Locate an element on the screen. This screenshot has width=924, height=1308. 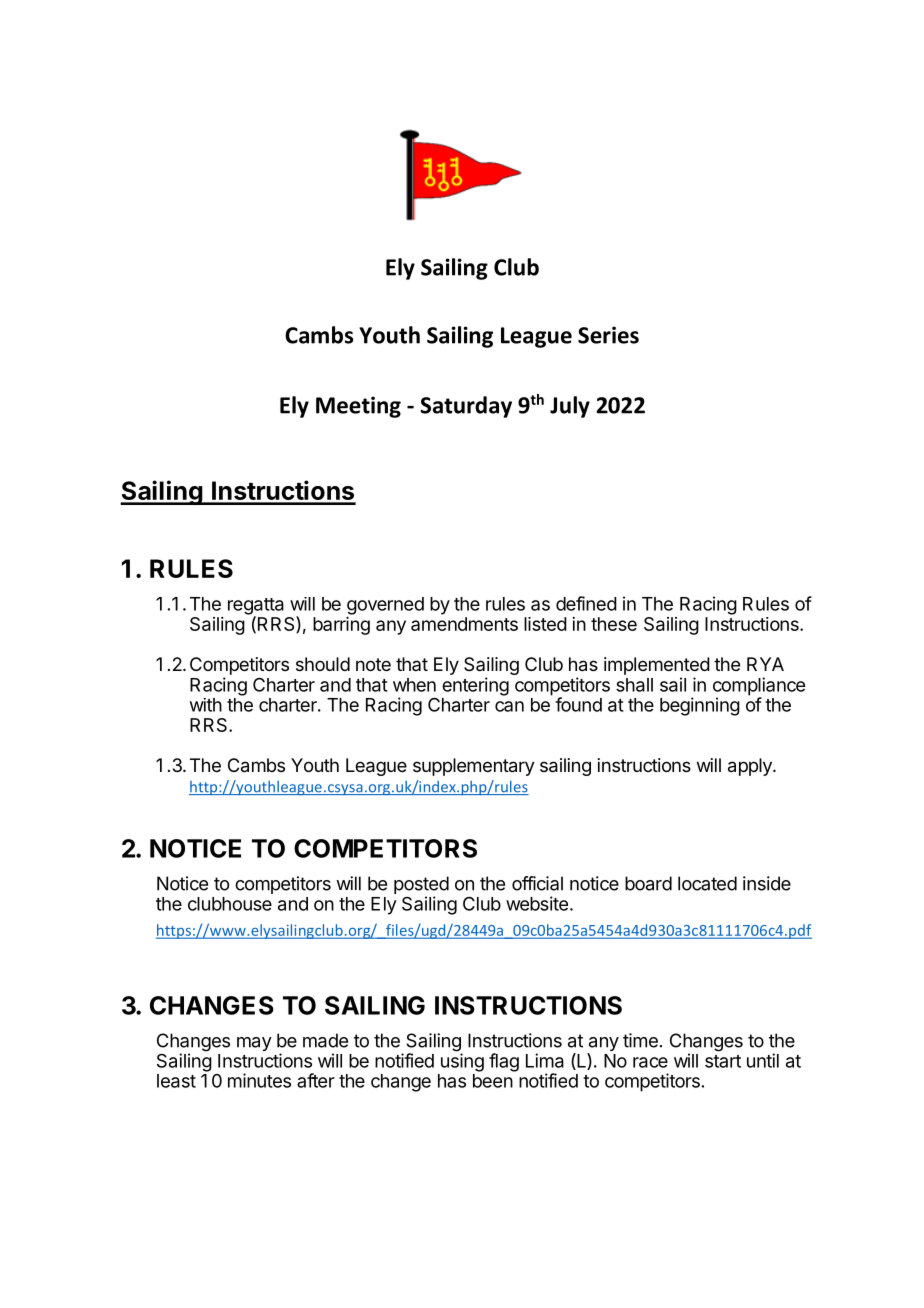
governed is located at coordinates (385, 606).
